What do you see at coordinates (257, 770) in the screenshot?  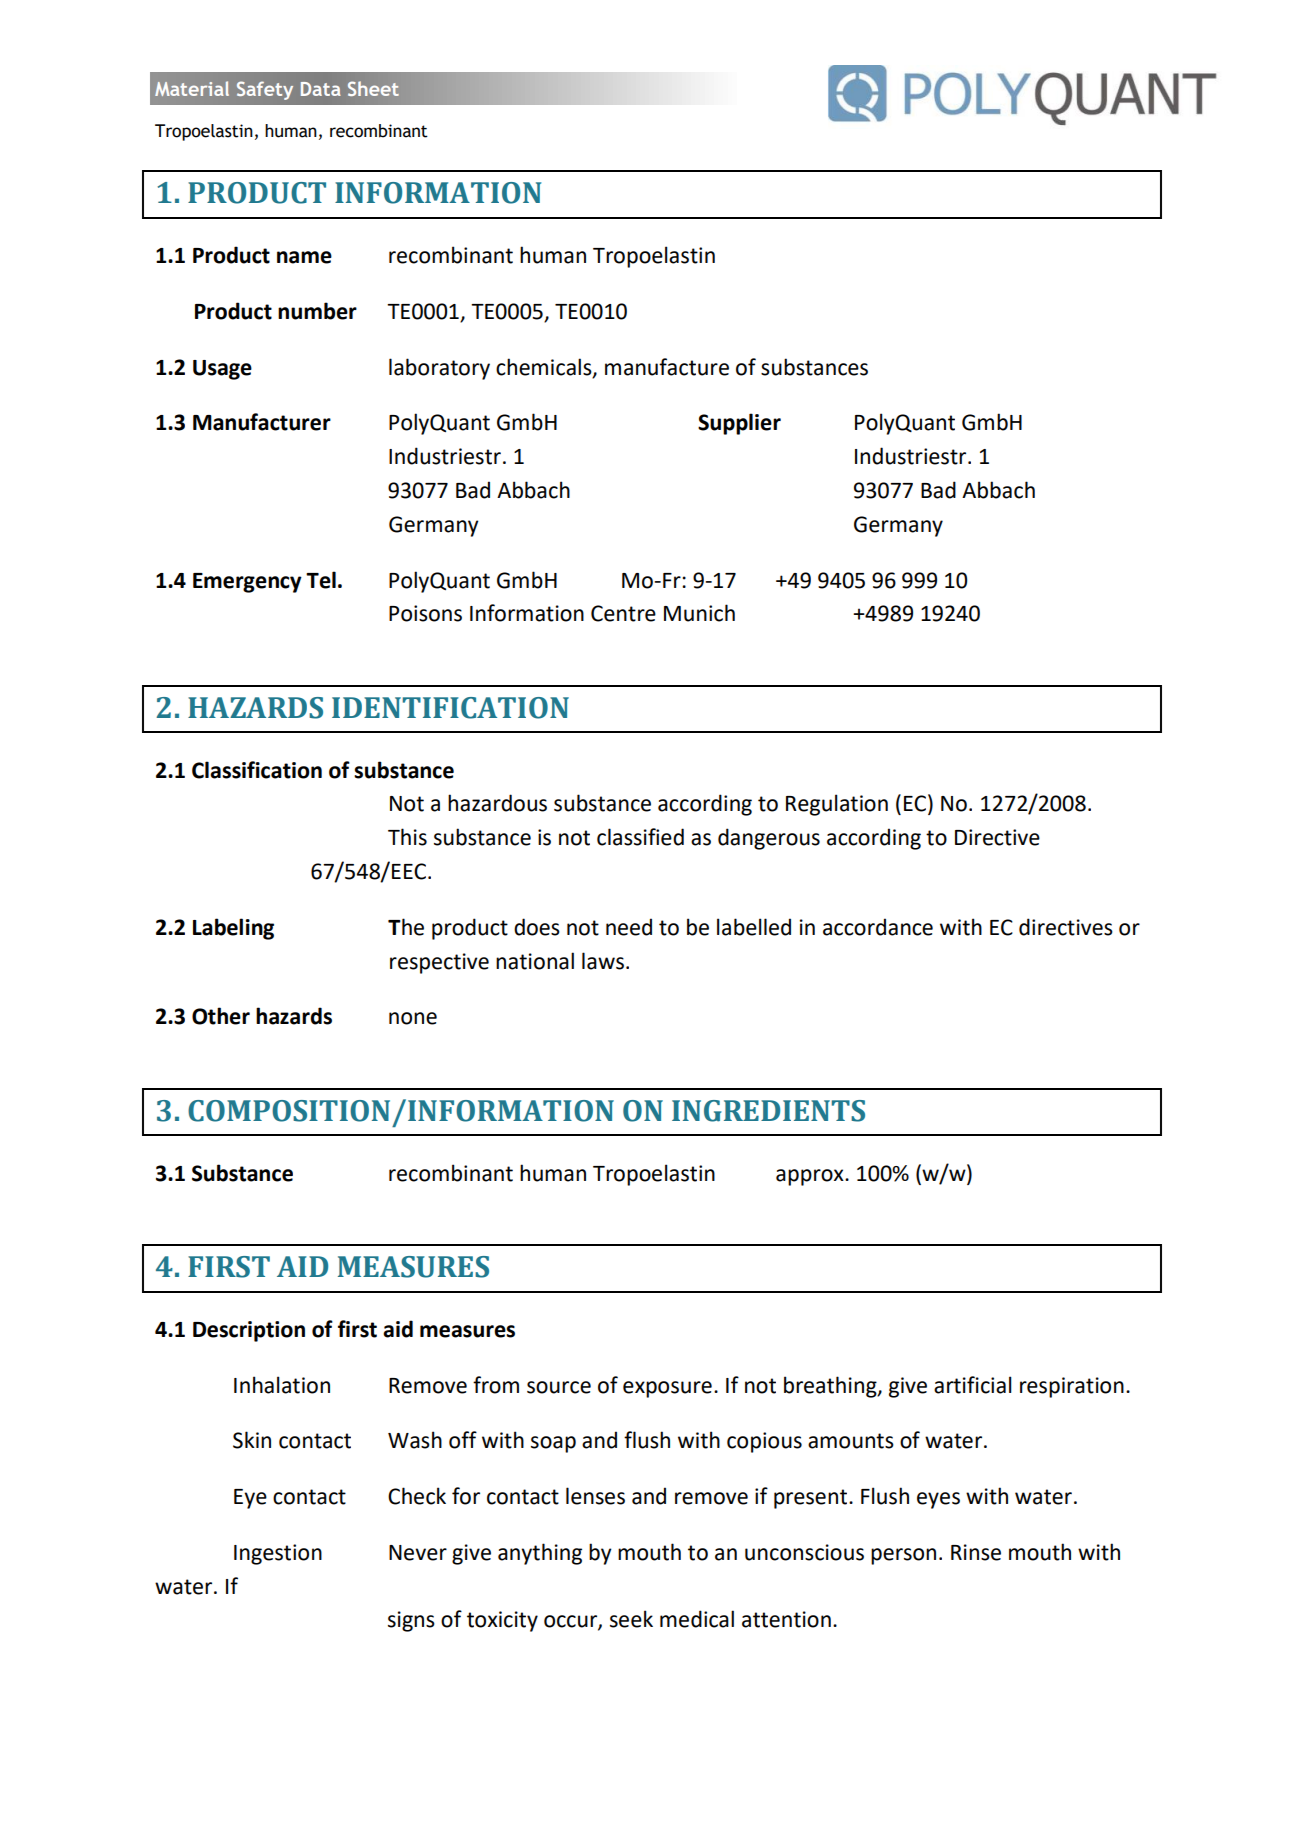 I see `Classification` at bounding box center [257, 770].
